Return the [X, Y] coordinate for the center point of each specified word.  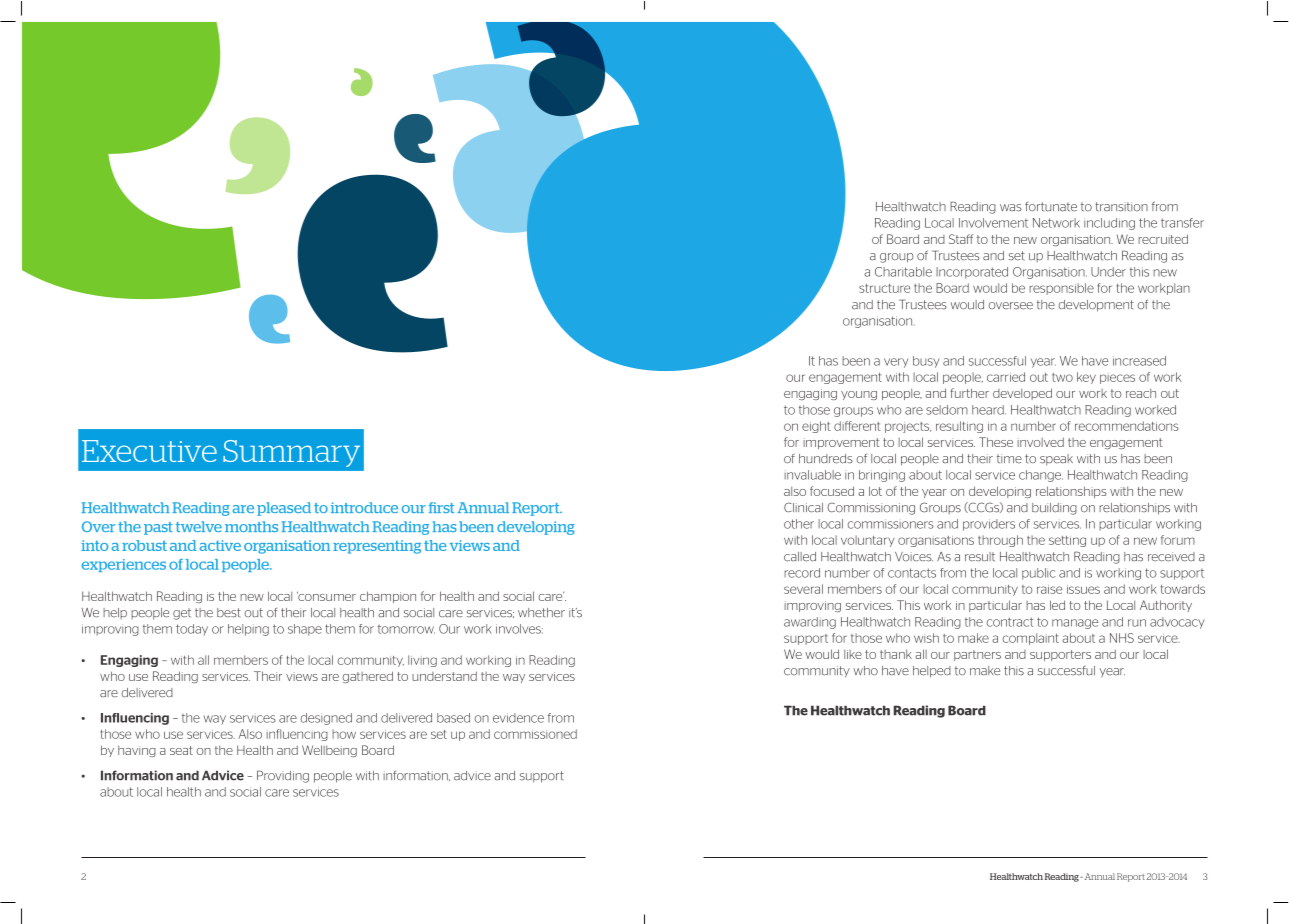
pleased [284, 509]
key [1086, 378]
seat [181, 750]
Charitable [903, 272]
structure [884, 288]
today [192, 629]
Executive [149, 451]
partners [977, 655]
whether [541, 613]
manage [1075, 624]
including [1109, 224]
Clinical [803, 507]
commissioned [535, 734]
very [896, 363]
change [1041, 476]
